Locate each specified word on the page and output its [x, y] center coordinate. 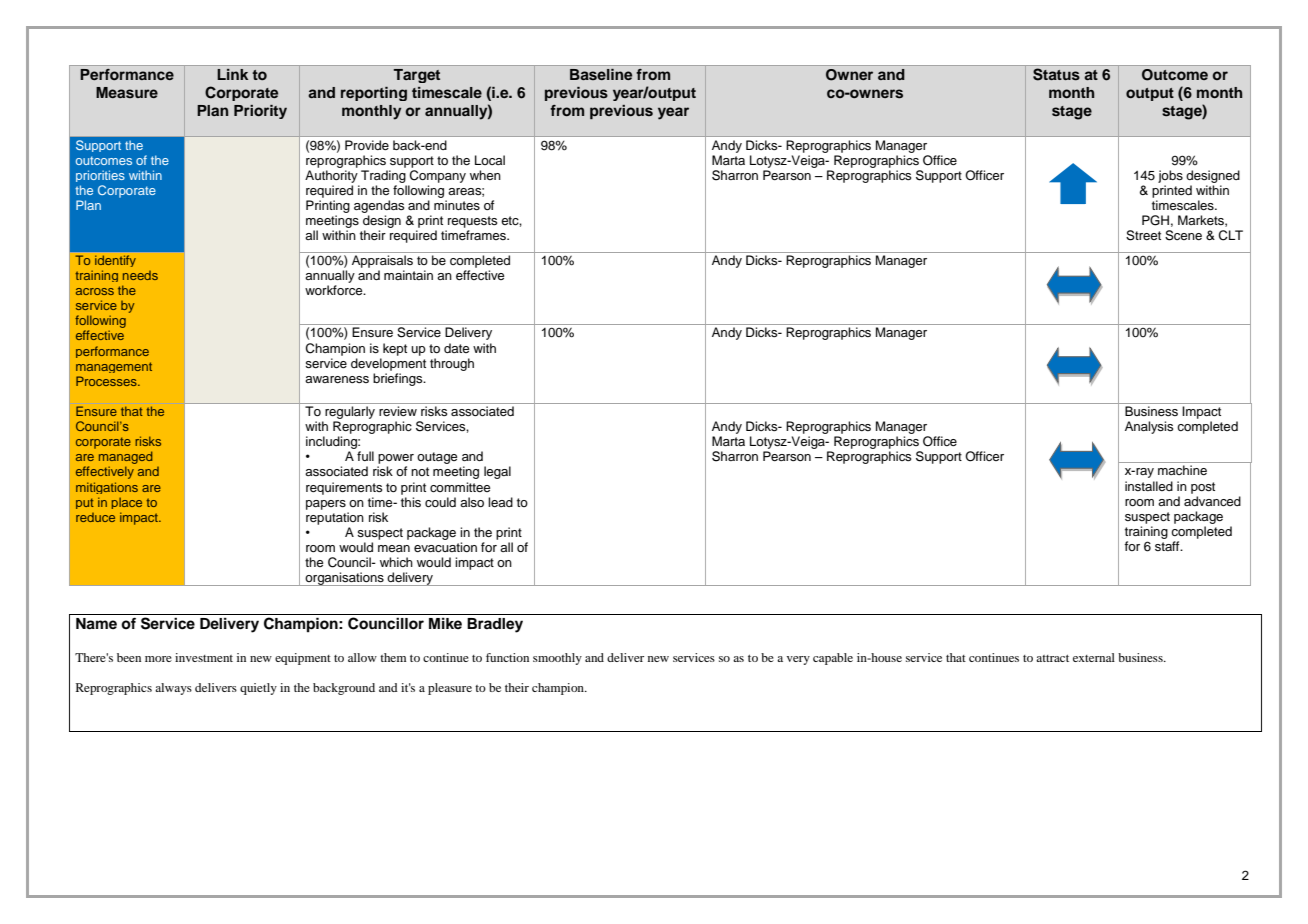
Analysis [1149, 427]
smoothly [557, 659]
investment [204, 657]
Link [232, 74]
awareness [337, 379]
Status [1056, 74]
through [452, 364]
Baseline [601, 74]
